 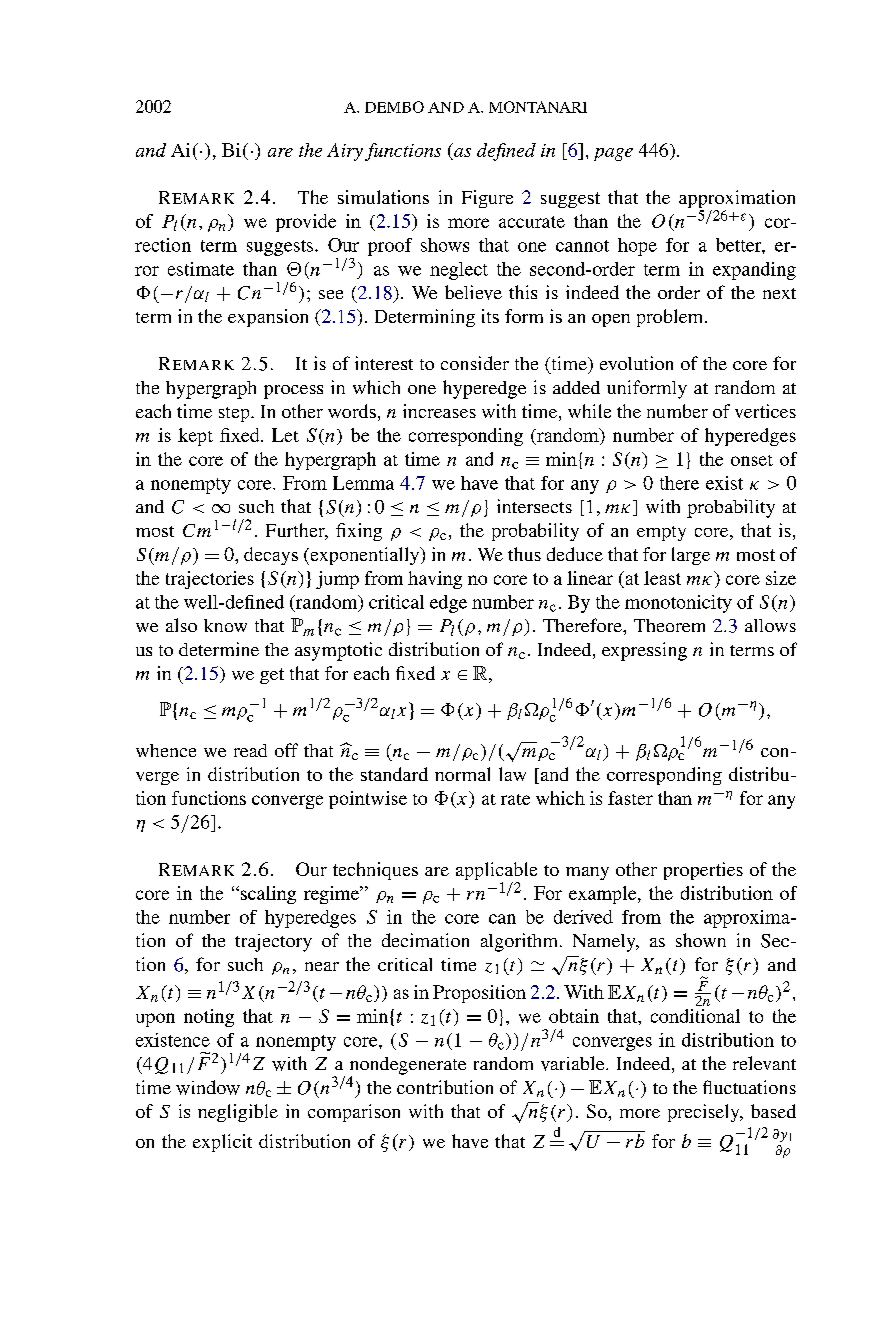 What do you see at coordinates (238, 1113) in the screenshot?
I see `negligible` at bounding box center [238, 1113].
